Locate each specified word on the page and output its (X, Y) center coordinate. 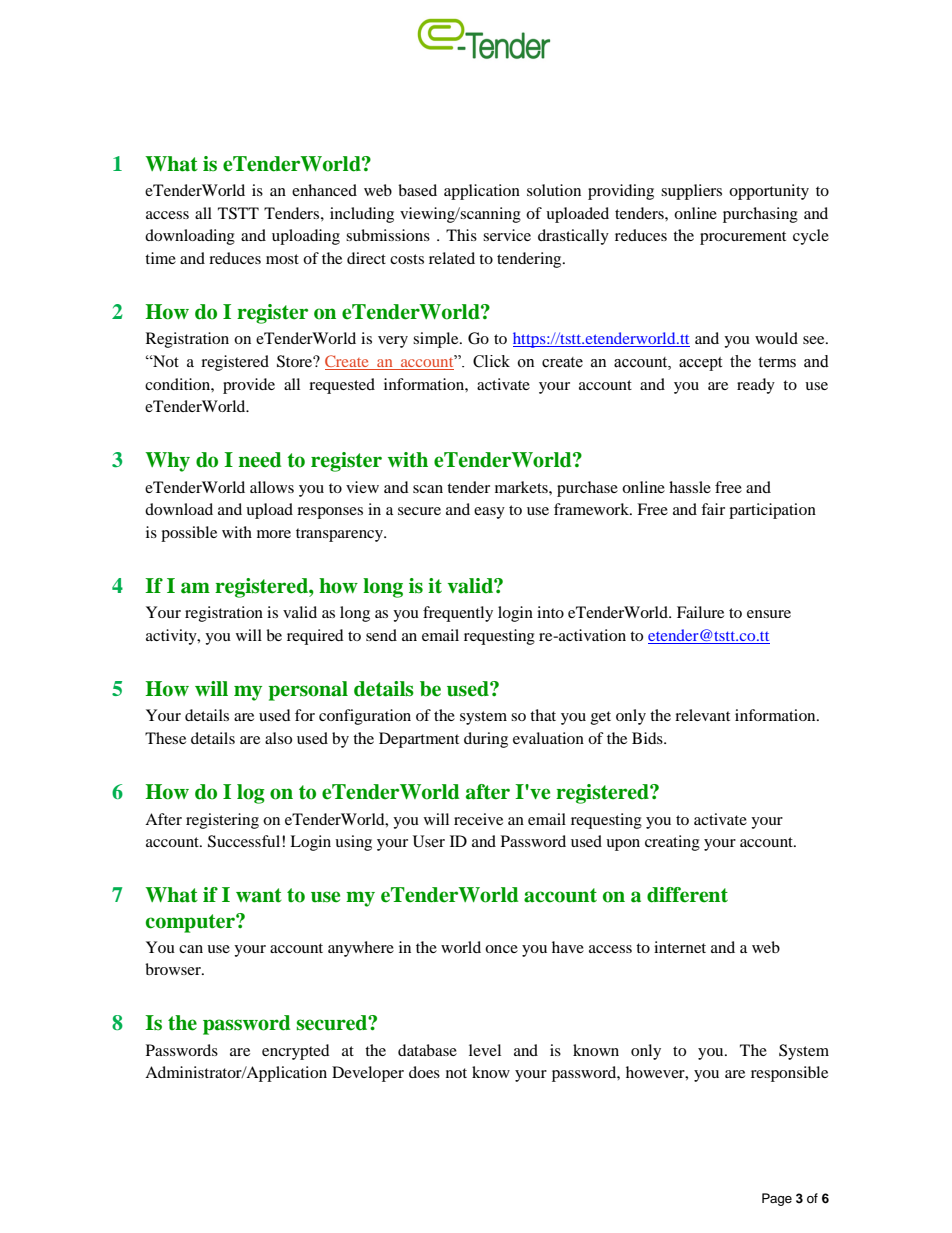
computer (191, 923)
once (501, 949)
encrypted (296, 1052)
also (278, 738)
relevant (702, 715)
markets (522, 487)
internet (680, 947)
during (486, 740)
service (507, 235)
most (282, 259)
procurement (743, 238)
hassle (690, 487)
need (260, 460)
